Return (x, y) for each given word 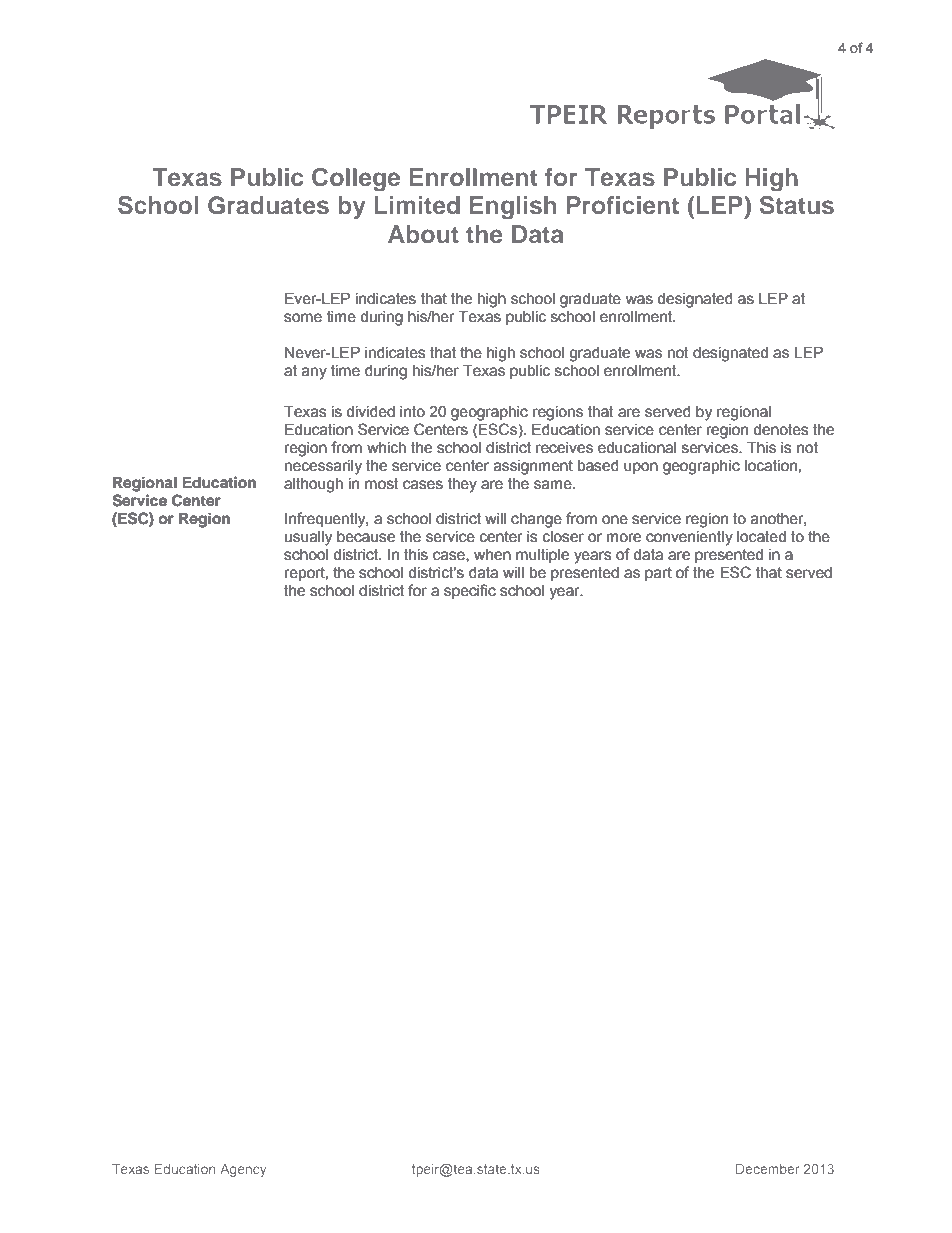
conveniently (689, 538)
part (658, 574)
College (356, 180)
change (536, 520)
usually (308, 538)
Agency (243, 1170)
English (513, 208)
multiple (542, 556)
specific (470, 591)
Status (797, 205)
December (768, 1169)
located (761, 537)
